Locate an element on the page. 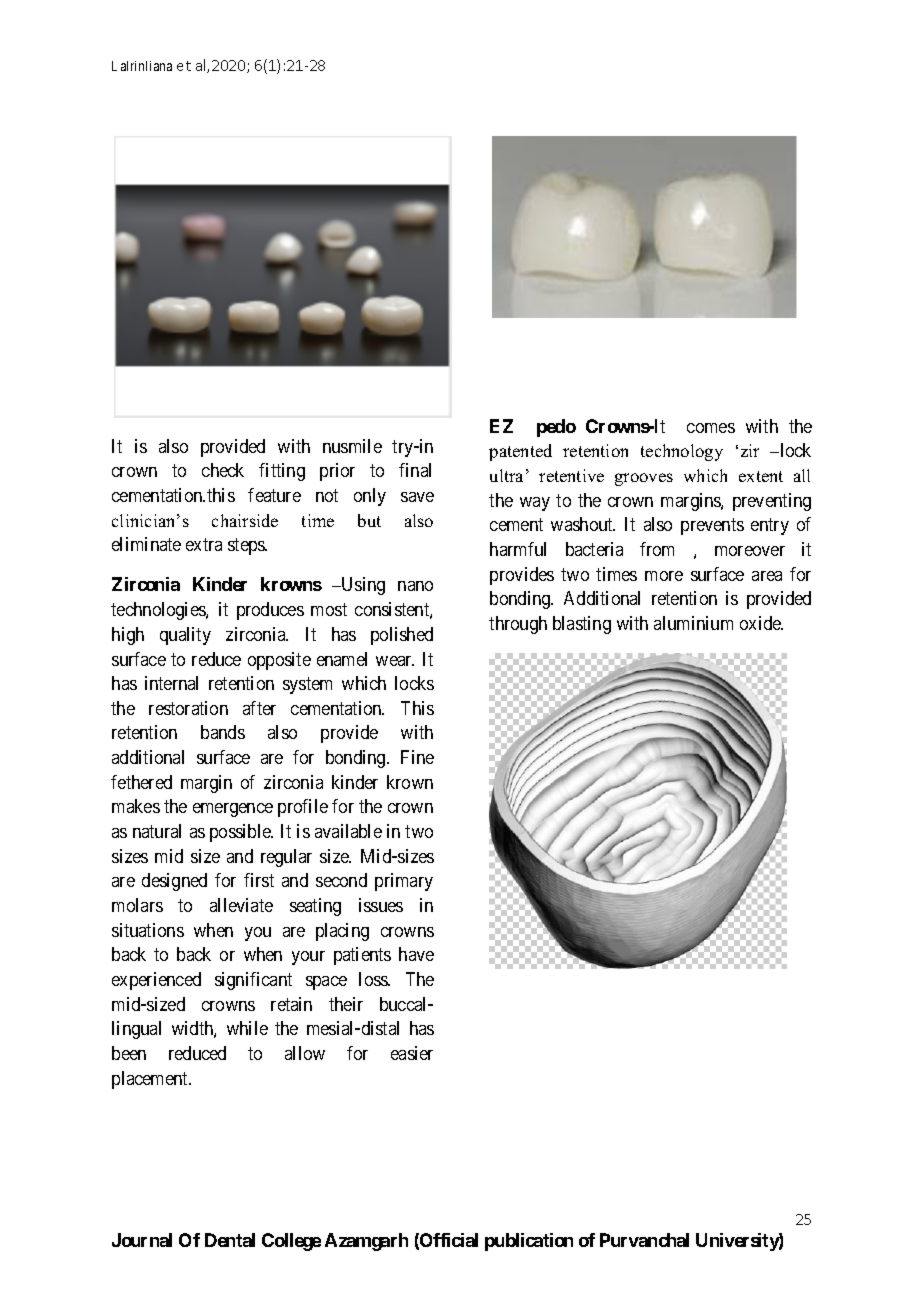 Image resolution: width=924 pixels, height=1308 pixels. Dental is located at coordinates (230, 1240).
